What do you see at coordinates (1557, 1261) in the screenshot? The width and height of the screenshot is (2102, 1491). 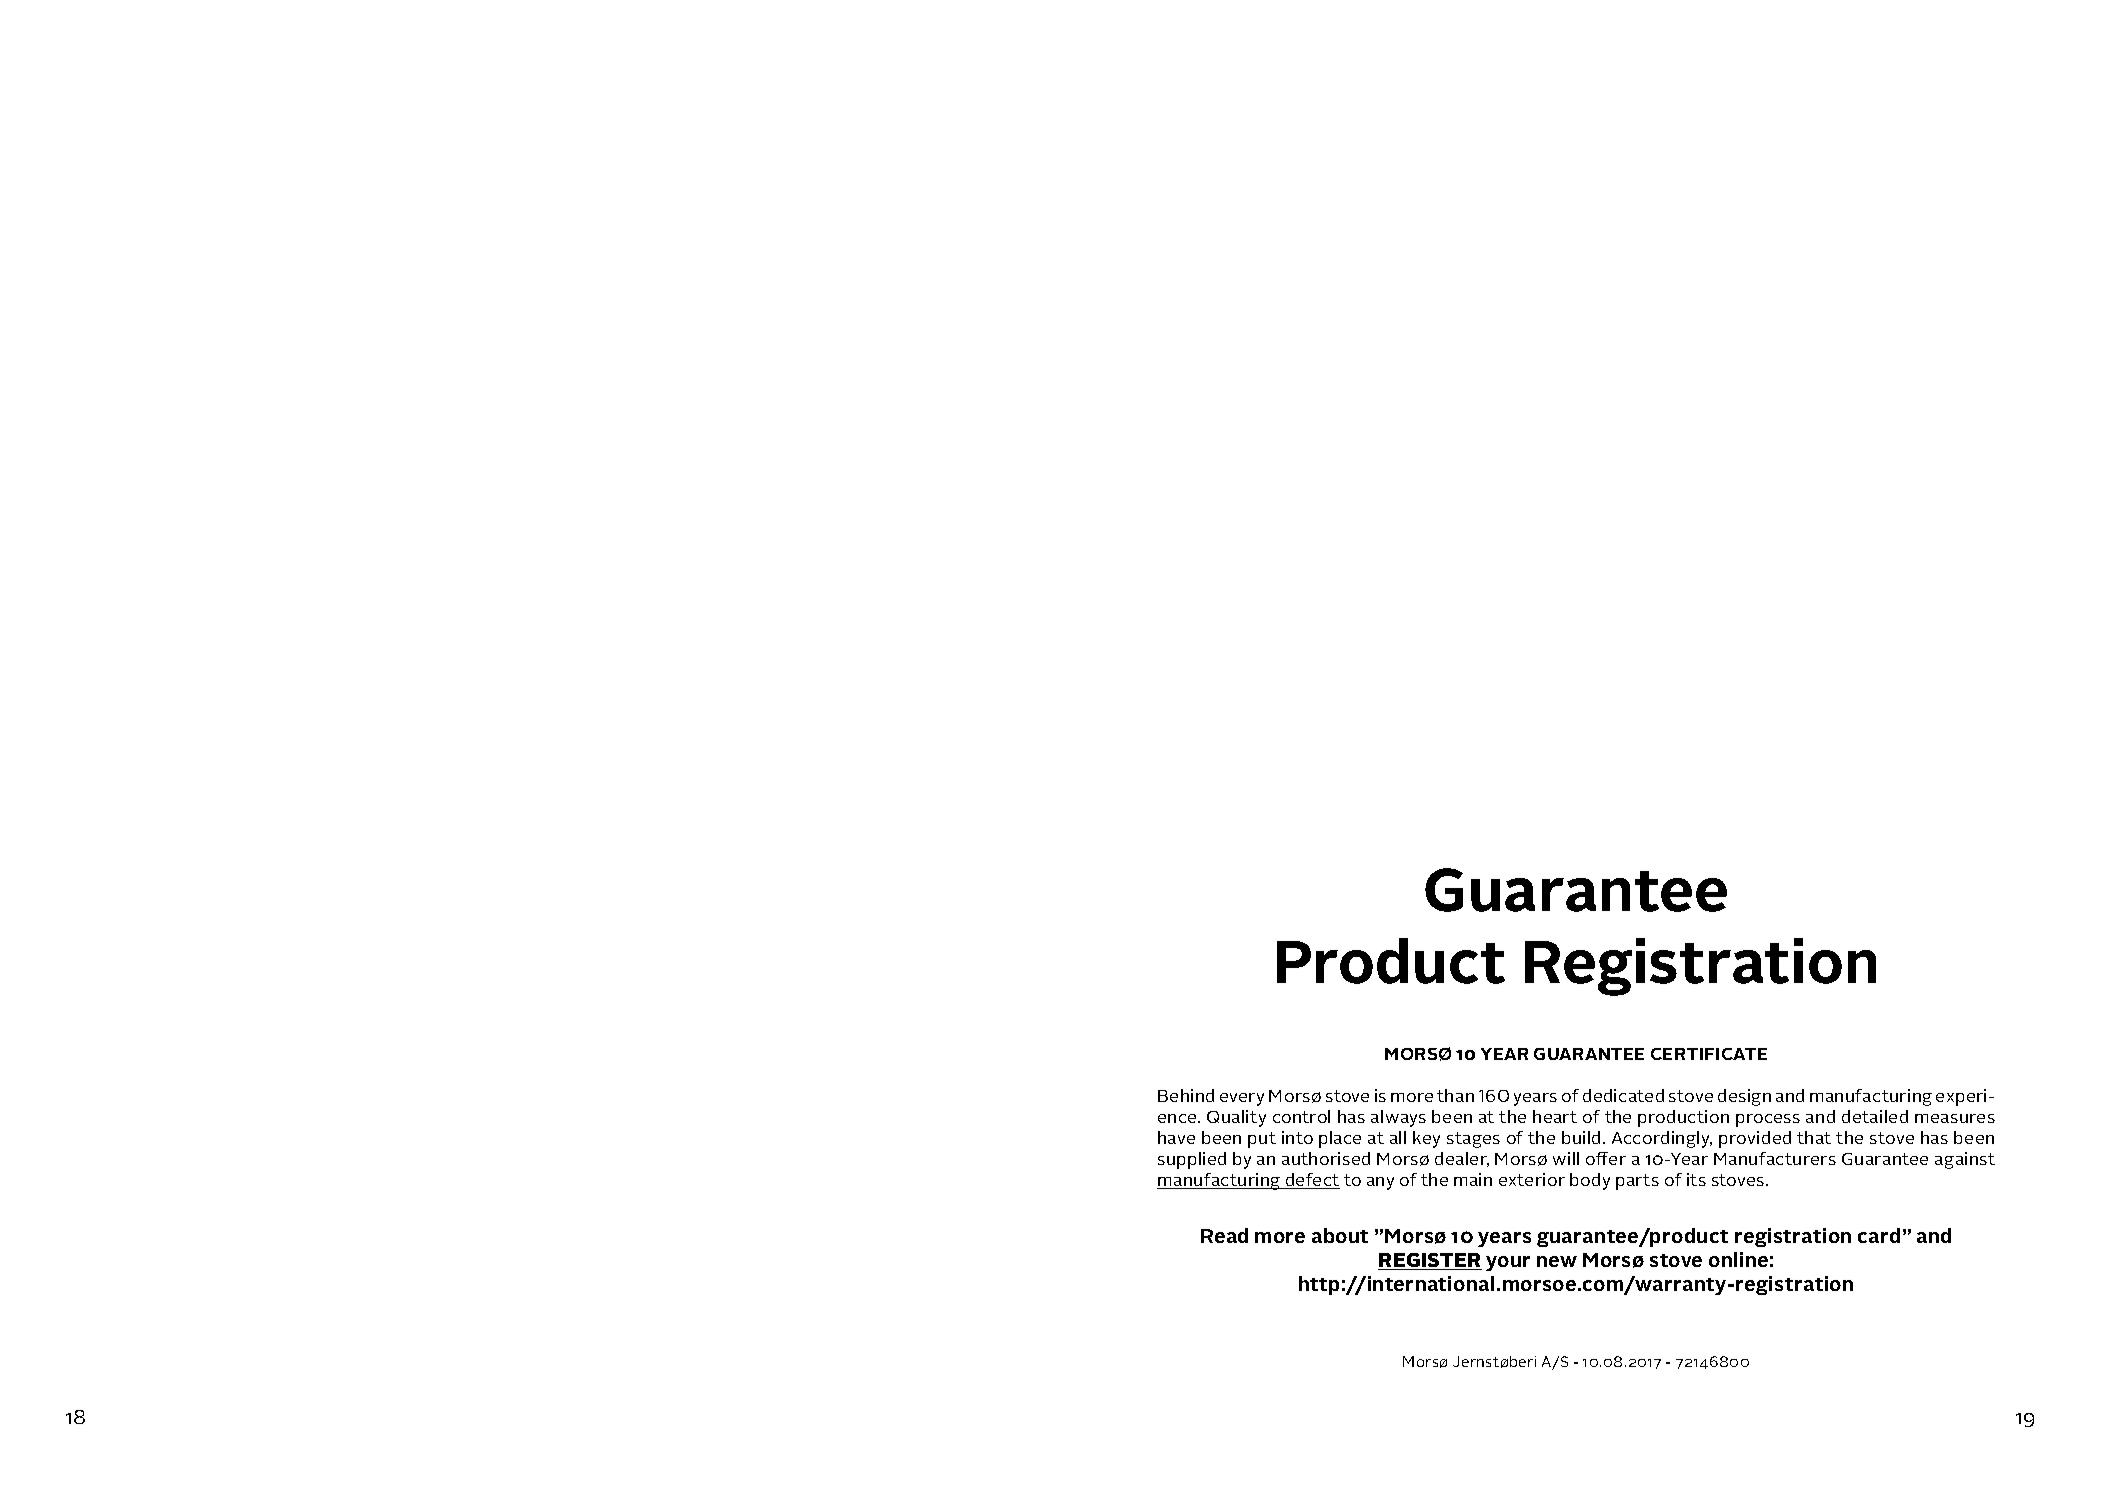 I see `new` at bounding box center [1557, 1261].
